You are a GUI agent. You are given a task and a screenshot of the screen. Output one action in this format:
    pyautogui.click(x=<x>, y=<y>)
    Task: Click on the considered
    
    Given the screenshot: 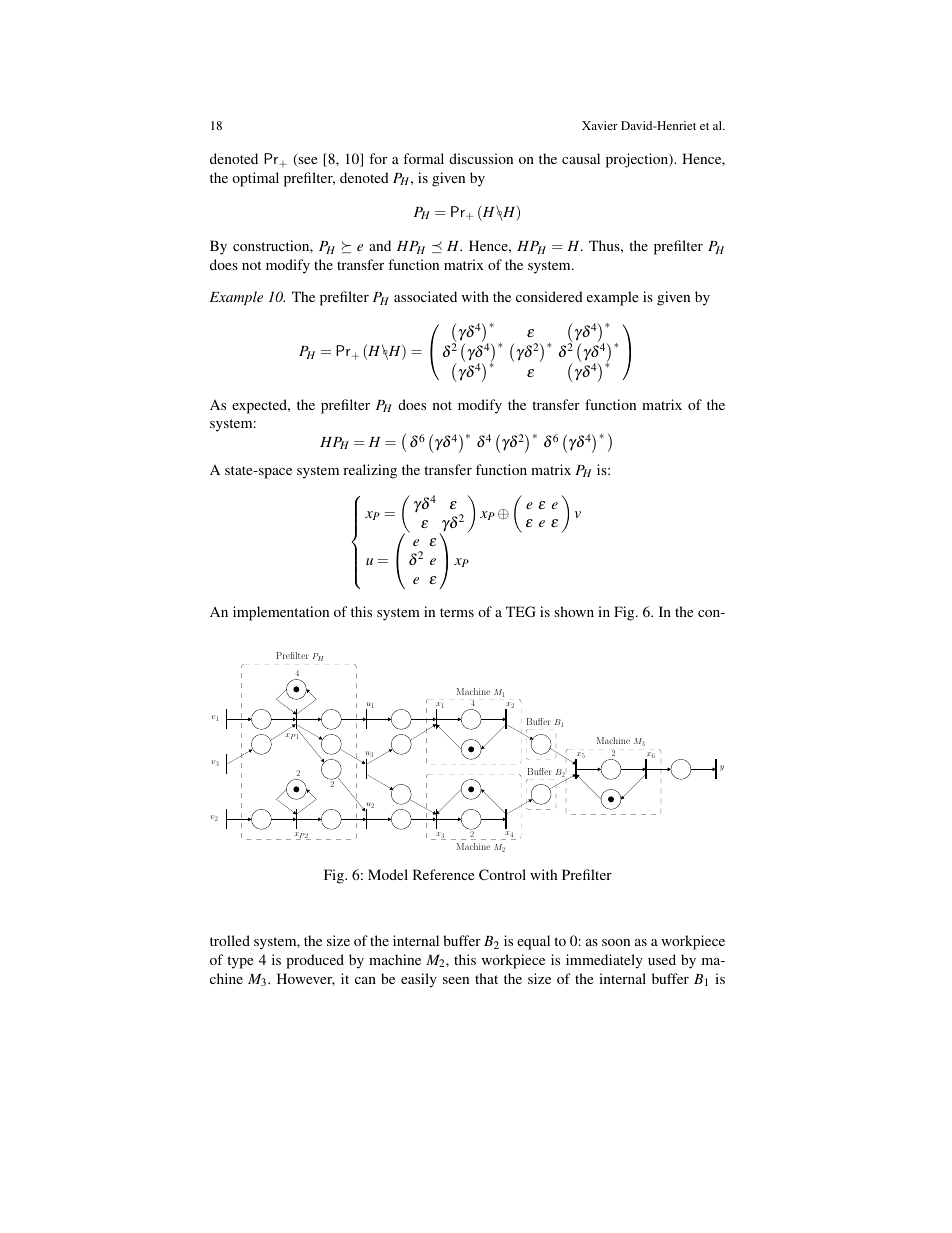 What is the action you would take?
    pyautogui.click(x=549, y=296)
